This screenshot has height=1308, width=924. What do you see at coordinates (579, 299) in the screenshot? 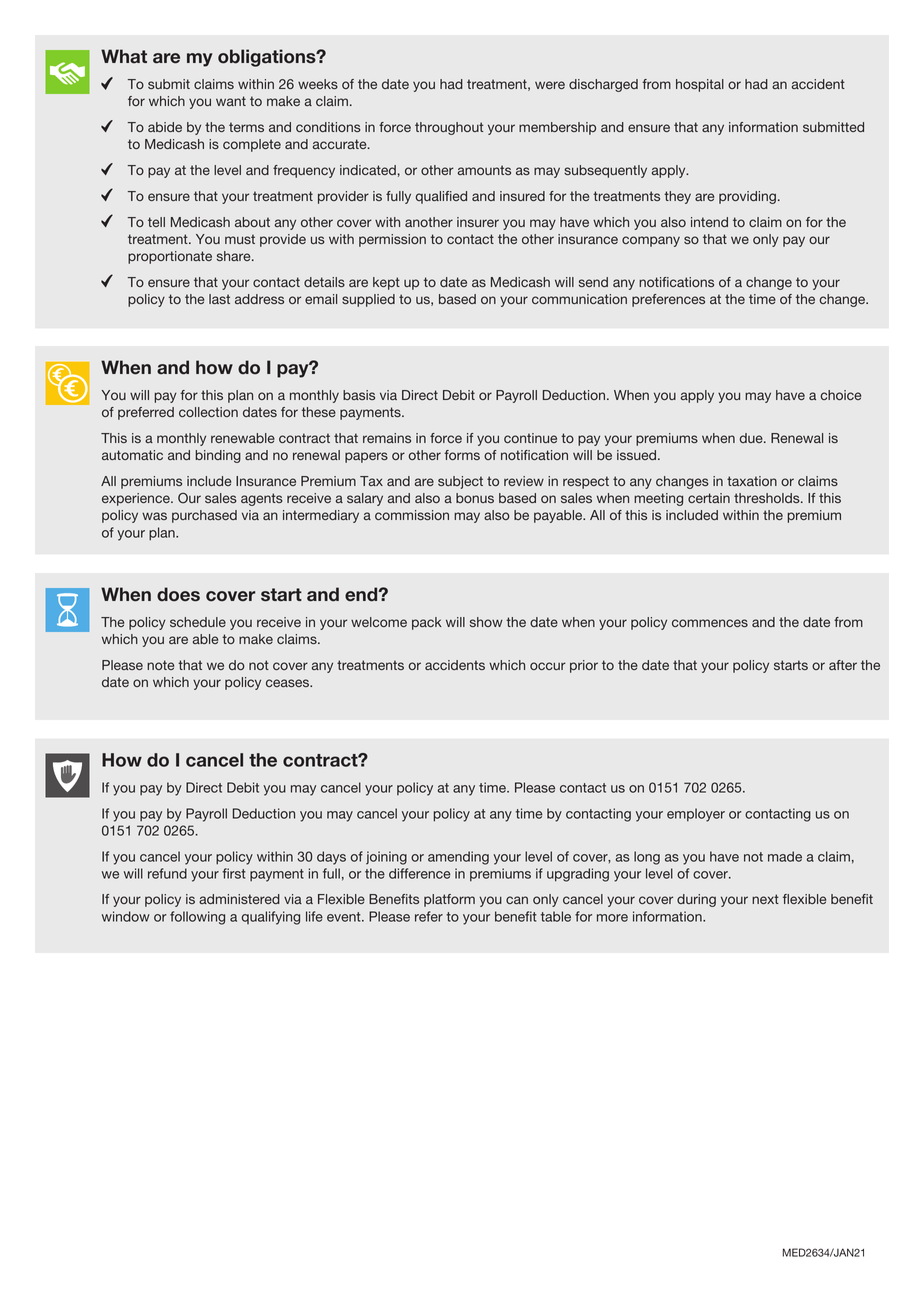
I see `communication` at bounding box center [579, 299].
